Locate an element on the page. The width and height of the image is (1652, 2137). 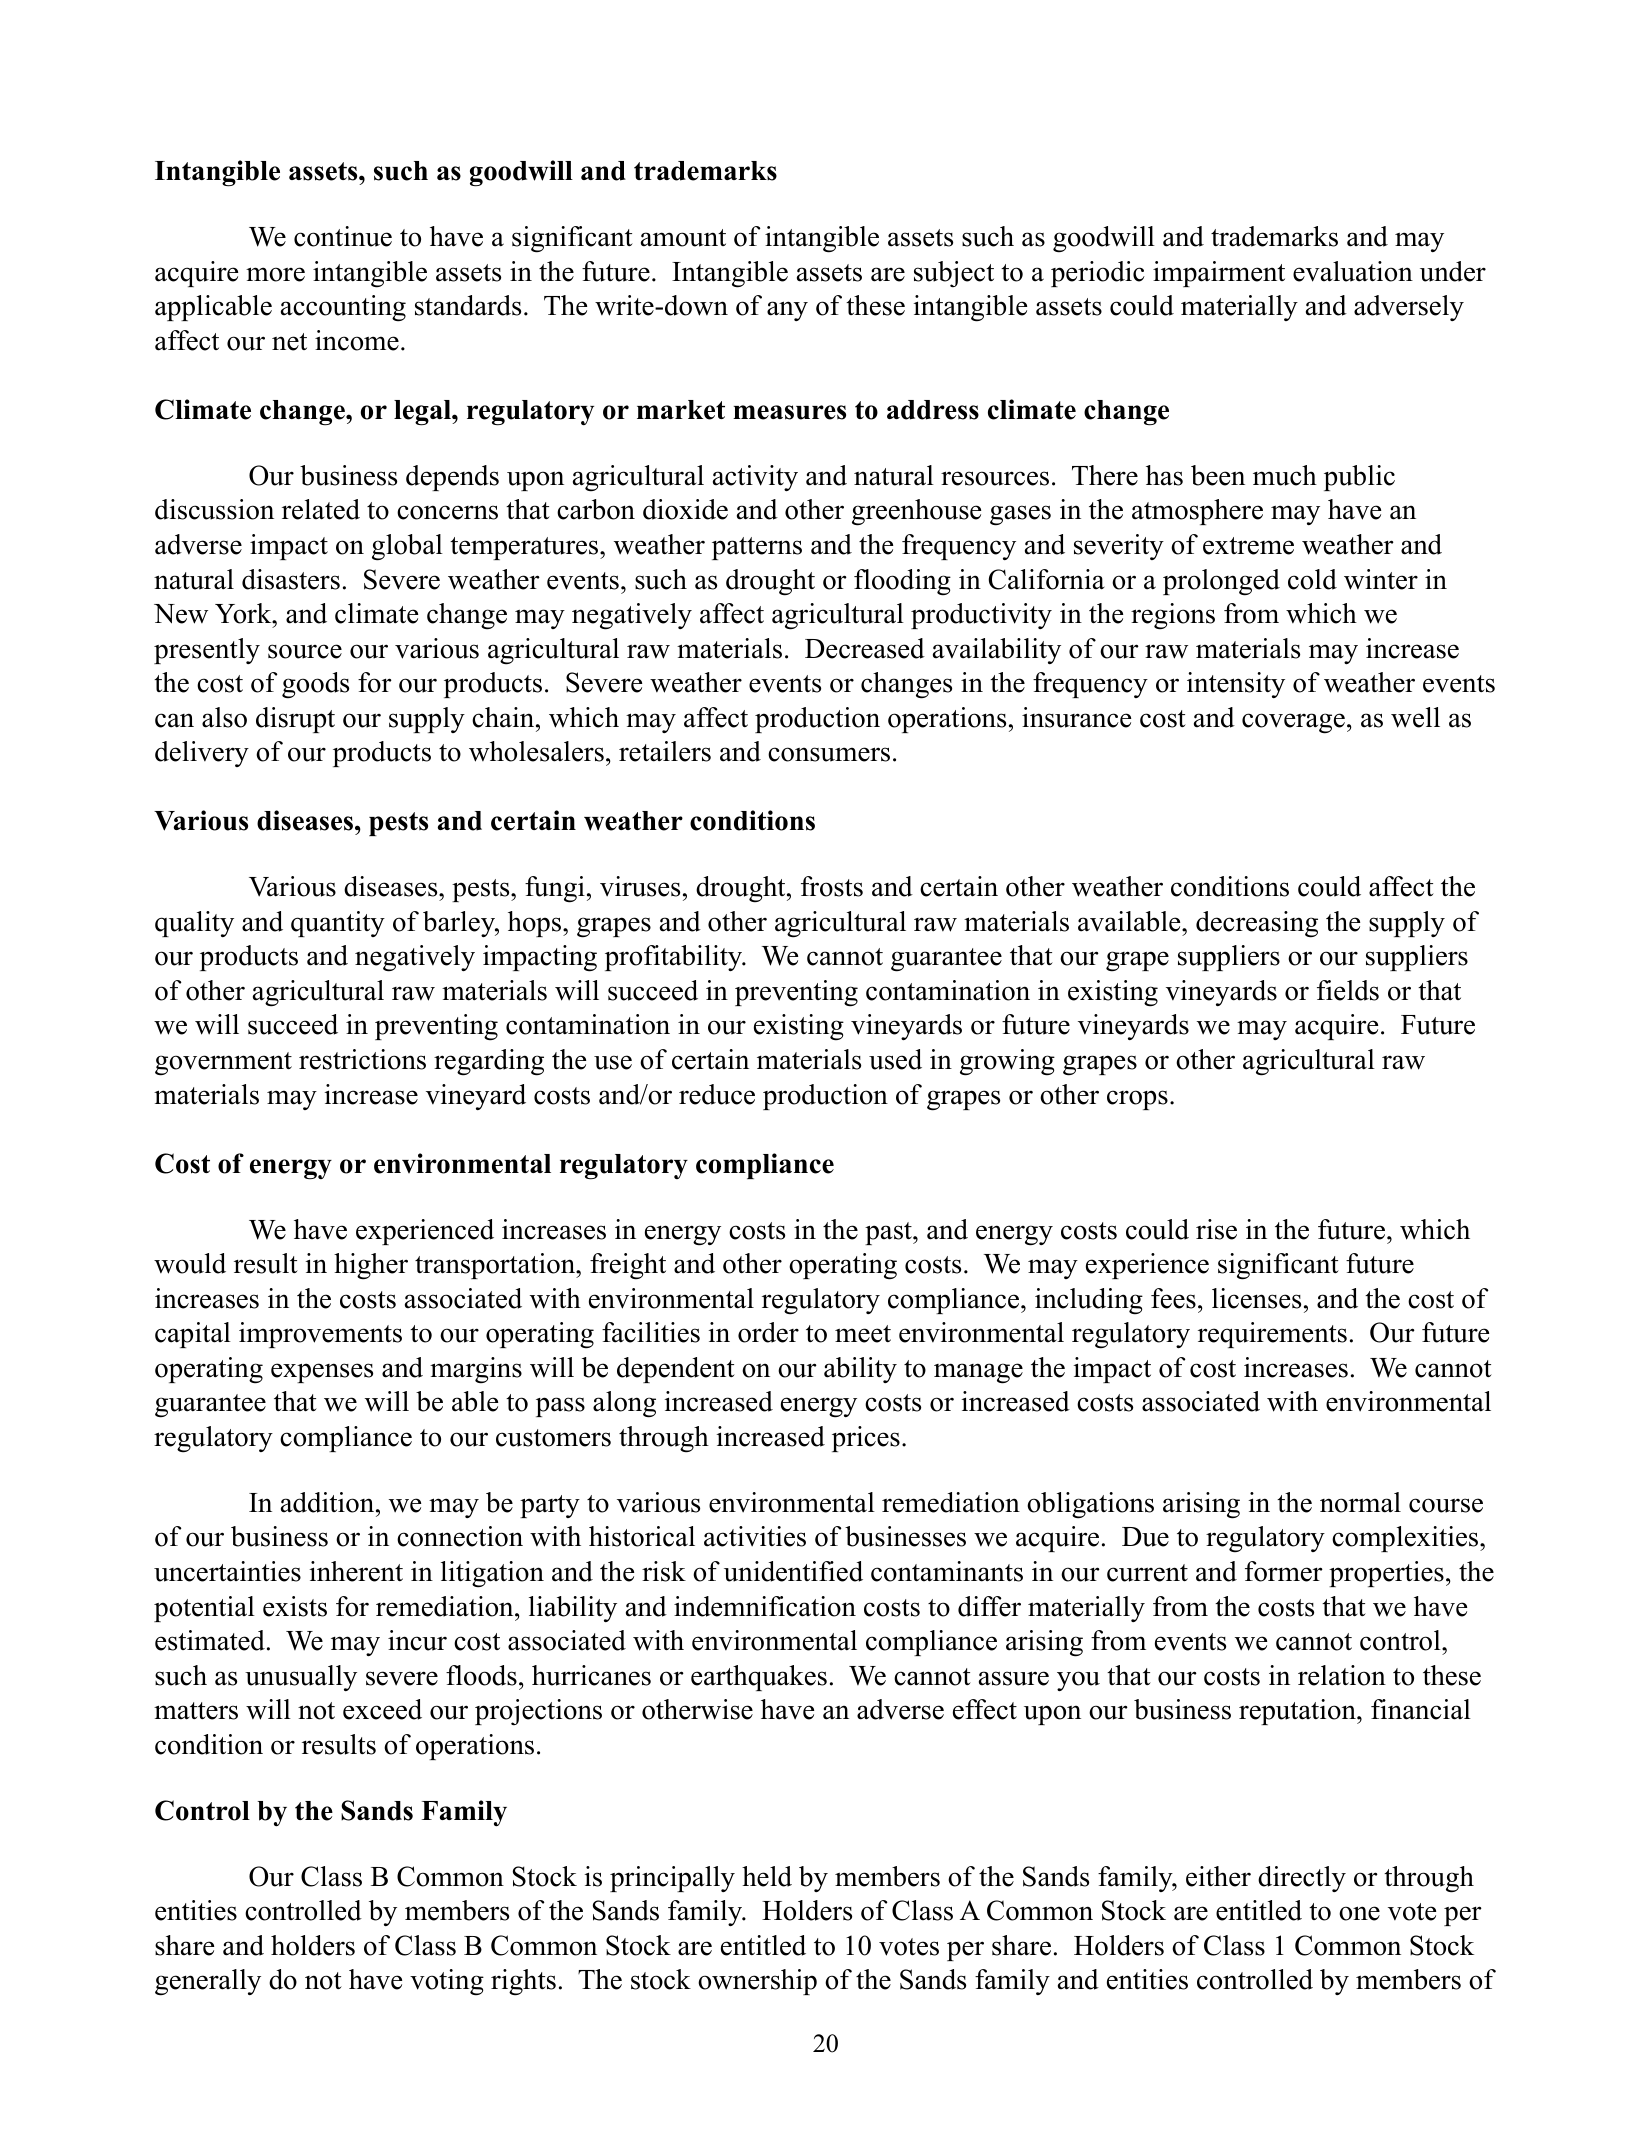
accounting is located at coordinates (343, 308).
